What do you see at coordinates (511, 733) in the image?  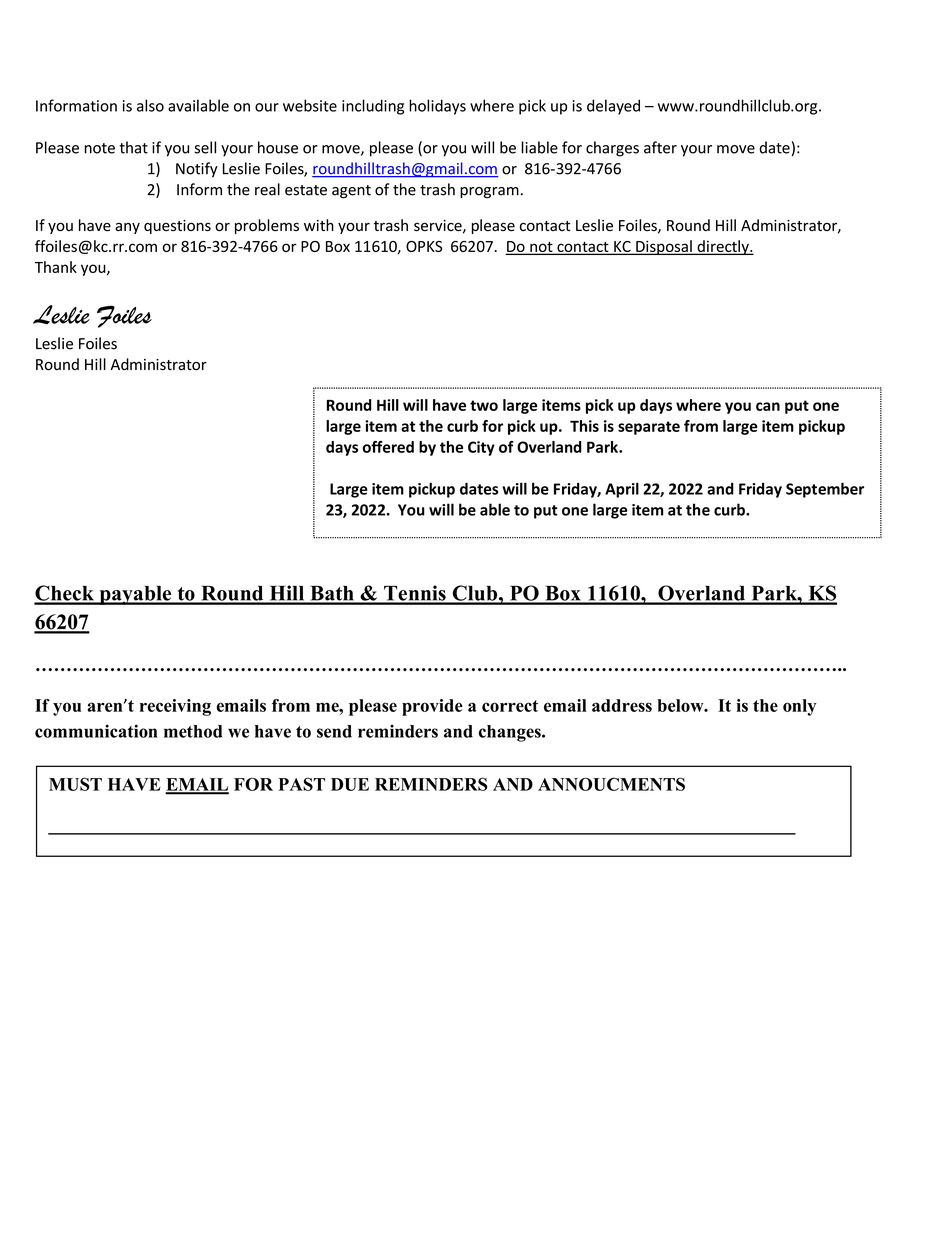 I see `changes` at bounding box center [511, 733].
